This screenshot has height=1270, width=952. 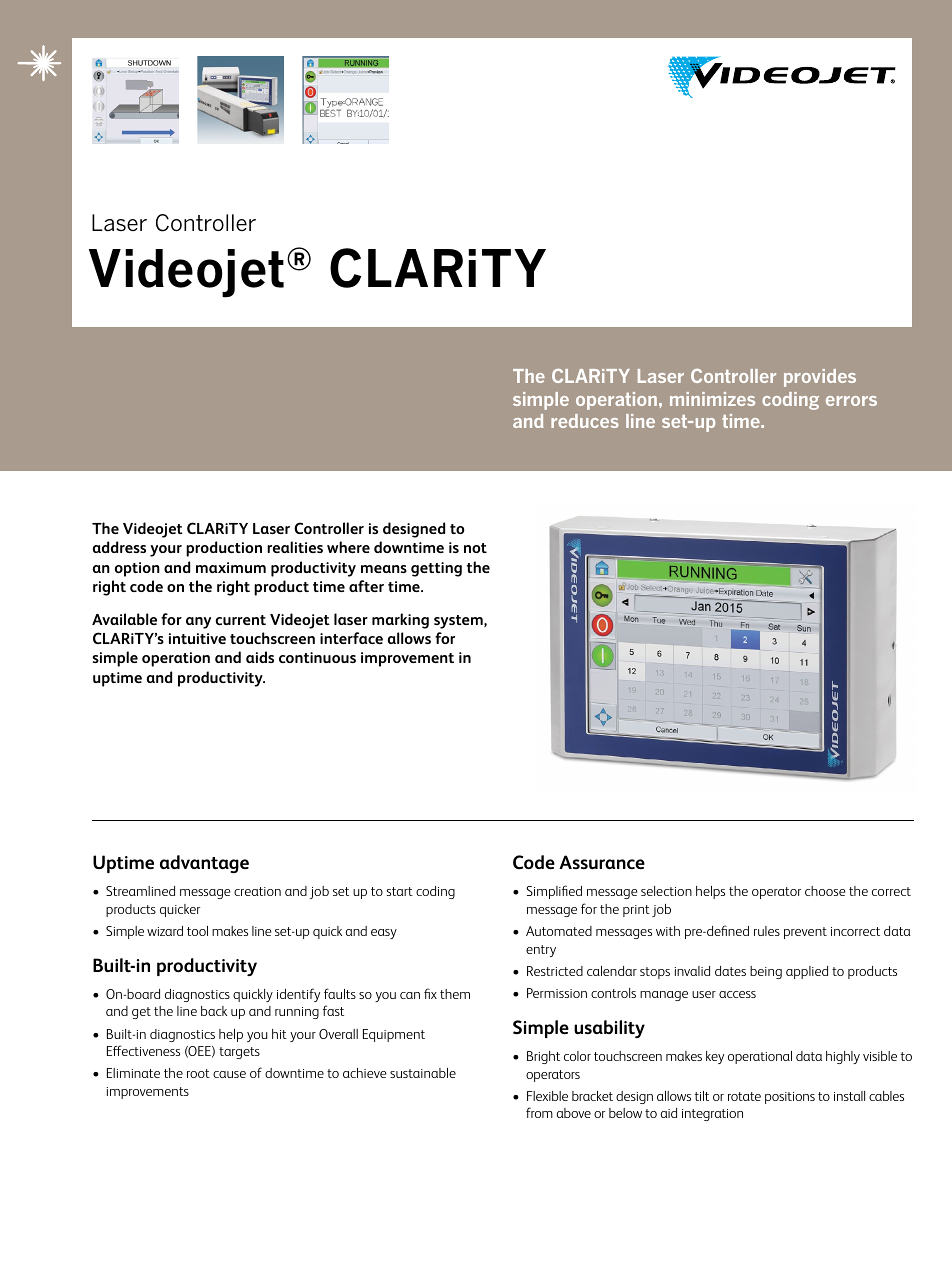 What do you see at coordinates (295, 547) in the screenshot?
I see `realities` at bounding box center [295, 547].
